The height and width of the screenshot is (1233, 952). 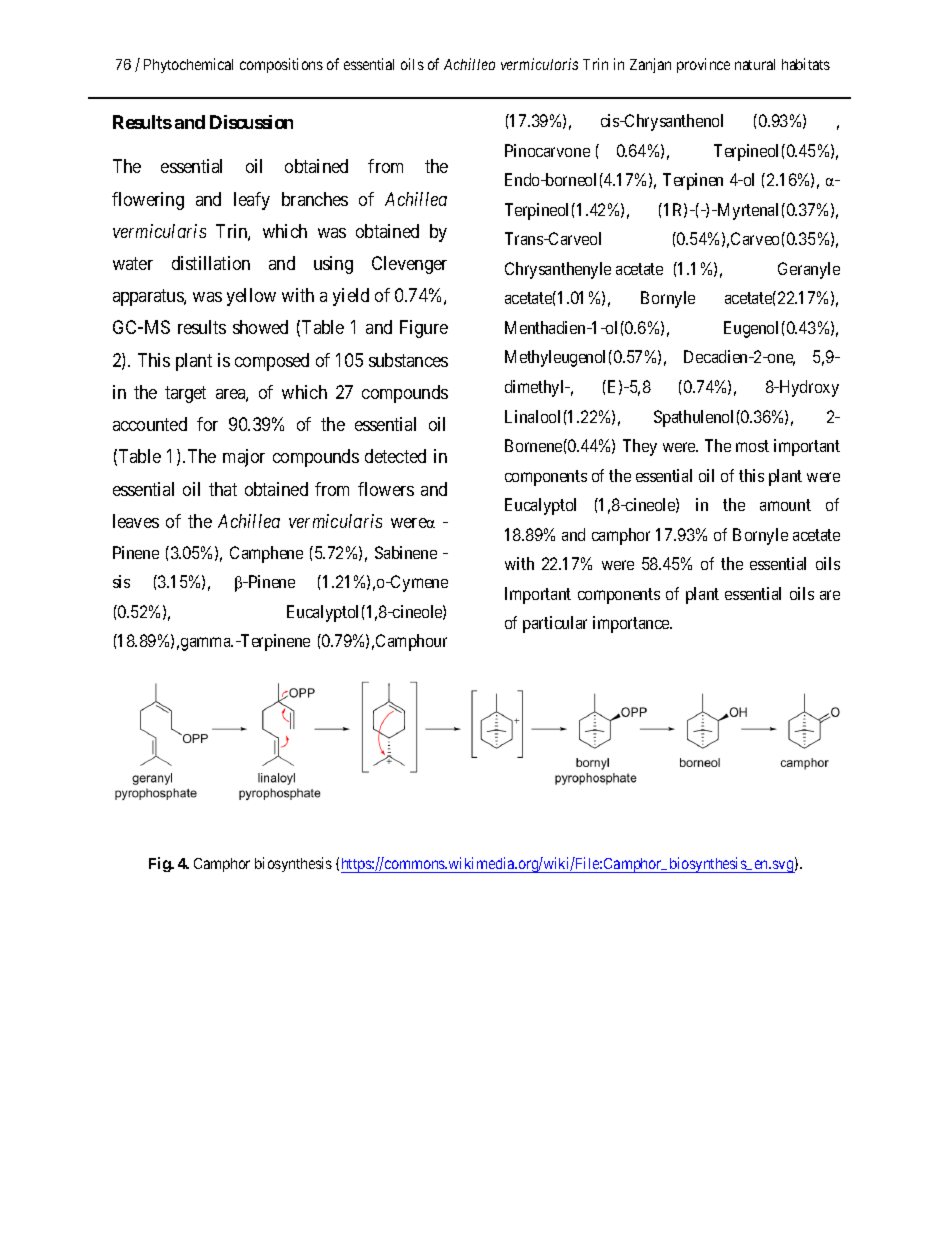 What do you see at coordinates (785, 505) in the screenshot?
I see `amount` at bounding box center [785, 505].
